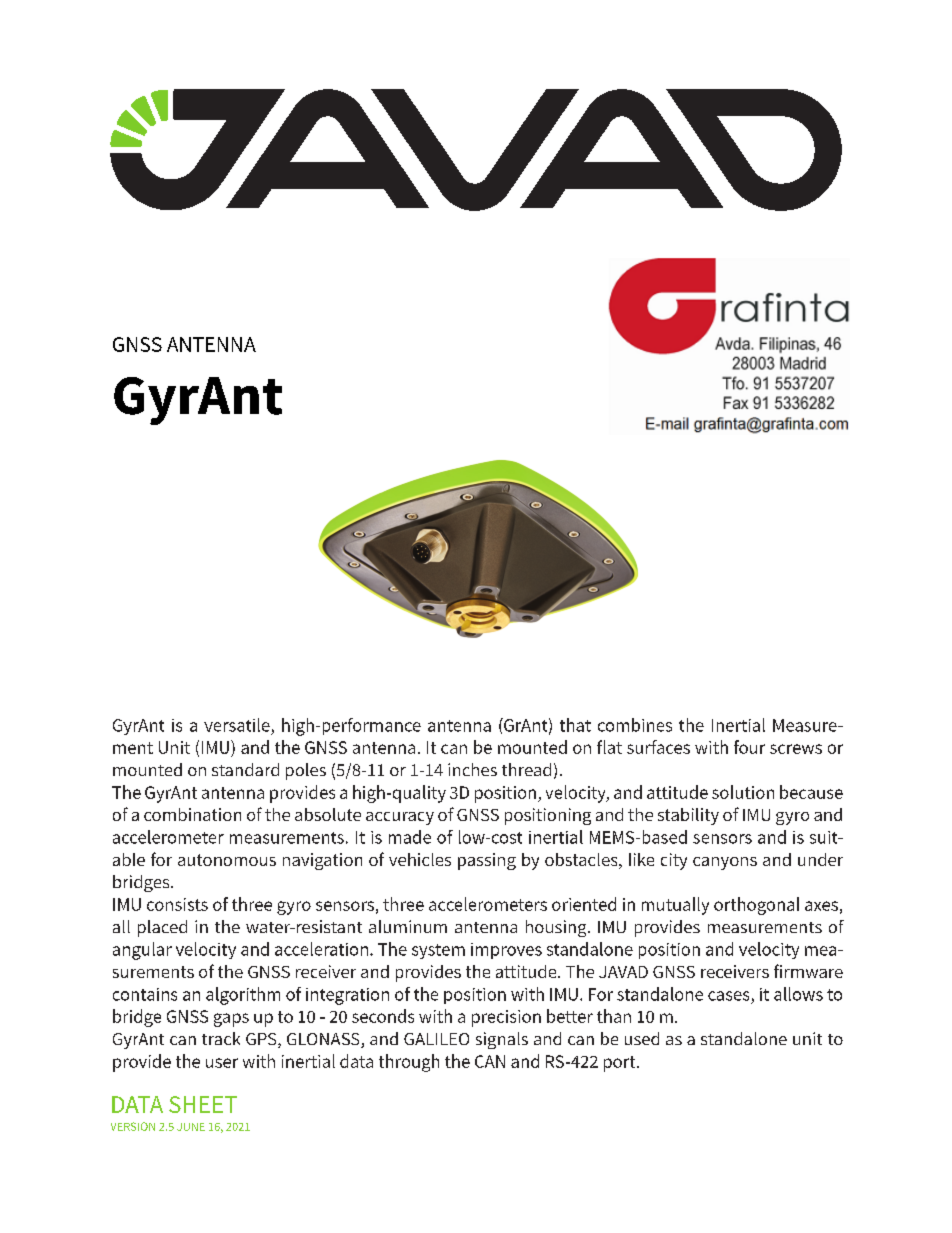  Describe the element at coordinates (756, 906) in the screenshot. I see `orthogonal` at that location.
